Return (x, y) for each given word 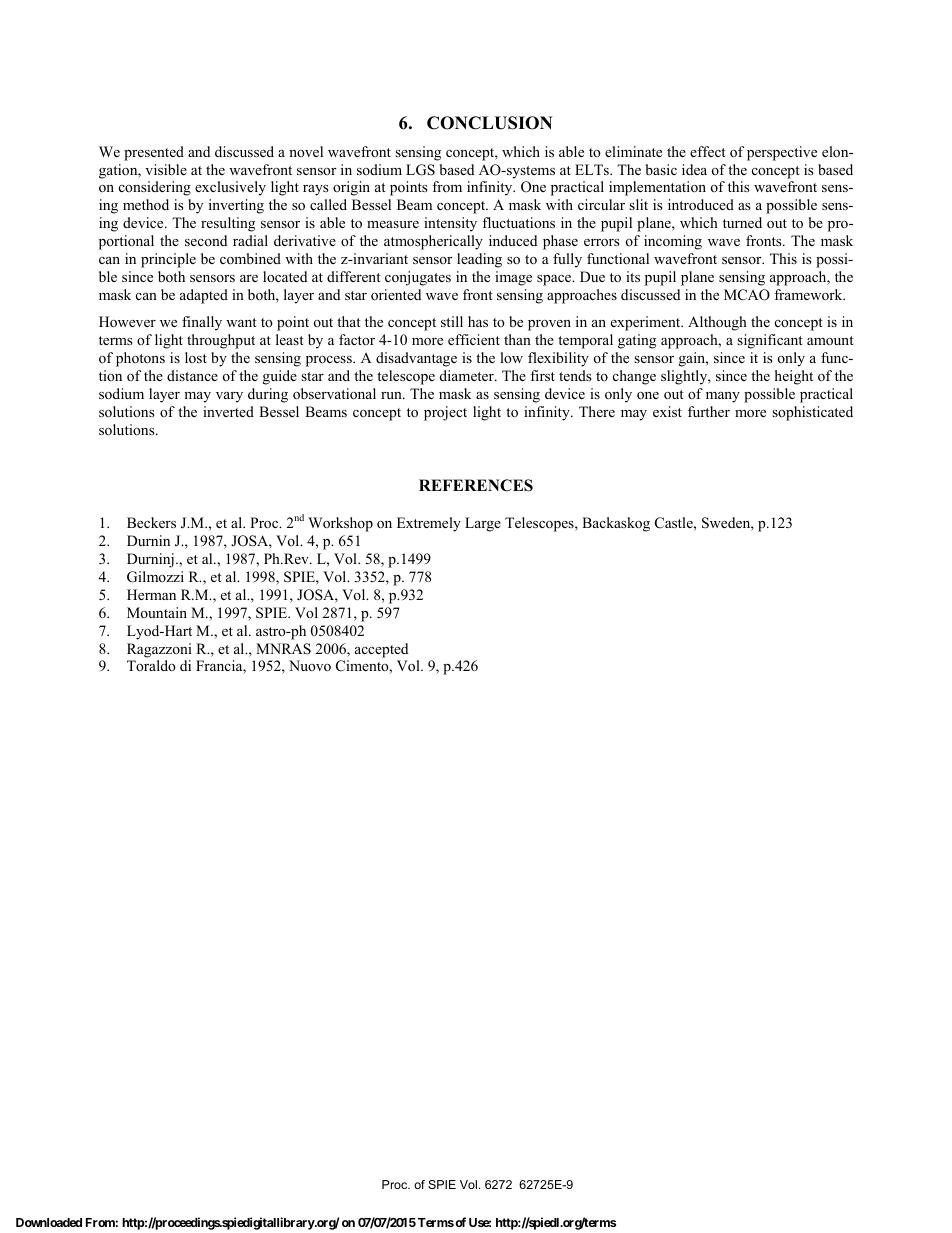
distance (192, 375)
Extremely (429, 524)
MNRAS (283, 649)
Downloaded (49, 1222)
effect (708, 151)
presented (154, 153)
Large (483, 524)
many (723, 397)
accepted (381, 650)
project (445, 413)
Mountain (157, 612)
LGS (420, 170)
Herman (151, 594)
